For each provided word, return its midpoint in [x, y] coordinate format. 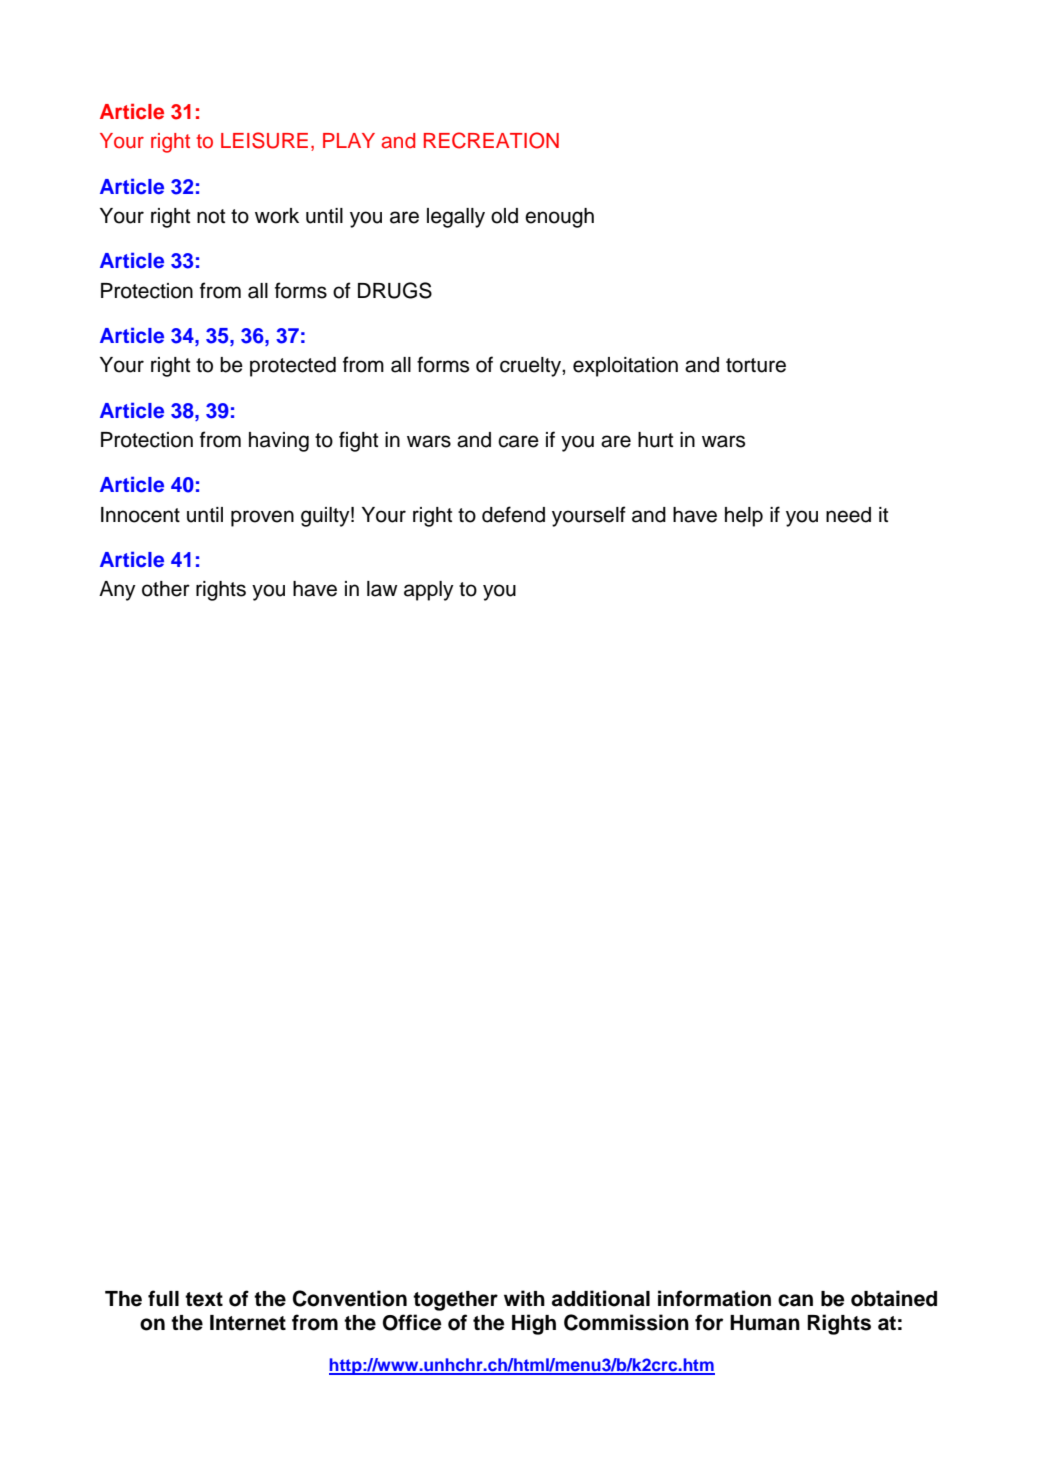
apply [429, 591]
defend [513, 514]
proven [262, 518]
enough [559, 218]
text [204, 1299]
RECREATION [491, 140]
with [524, 1298]
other [166, 589]
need [848, 515]
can [795, 1300]
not [211, 216]
